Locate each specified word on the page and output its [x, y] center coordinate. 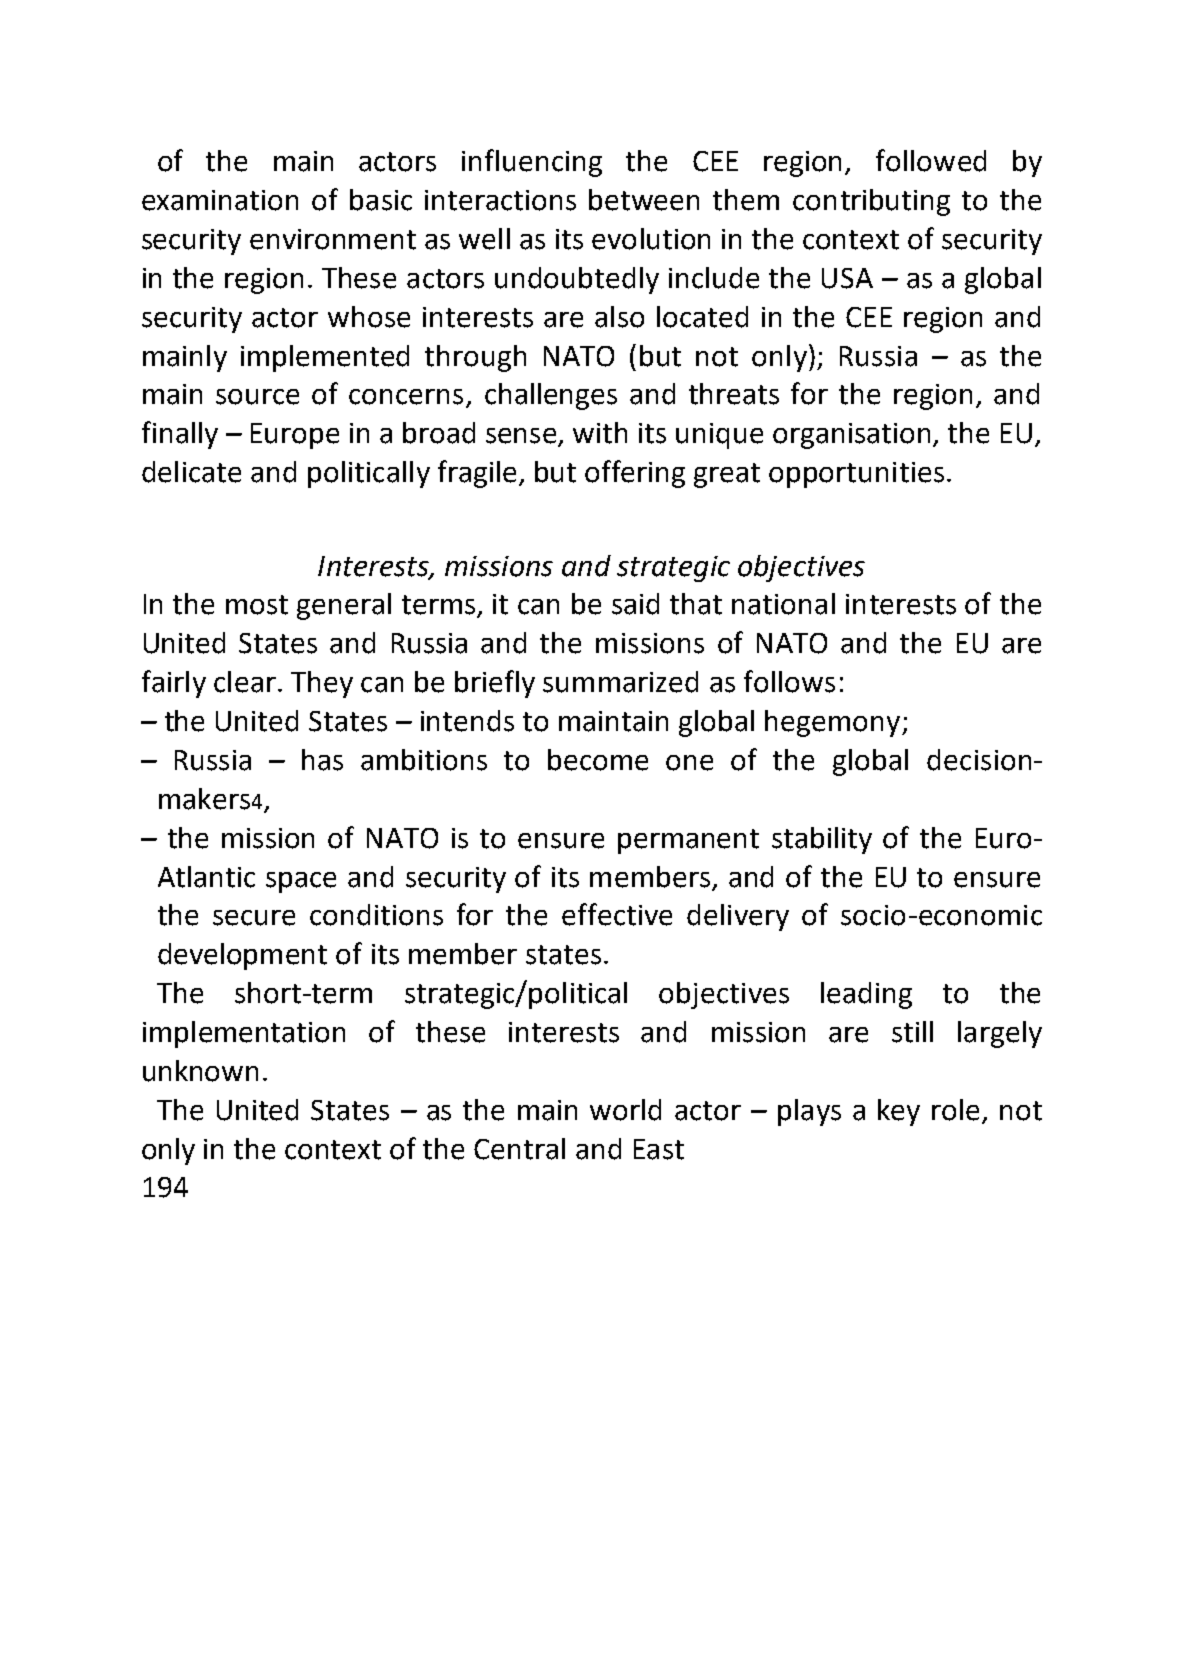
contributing [871, 202]
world [625, 1110]
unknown [200, 1071]
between [644, 200]
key [899, 1112]
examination [220, 200]
